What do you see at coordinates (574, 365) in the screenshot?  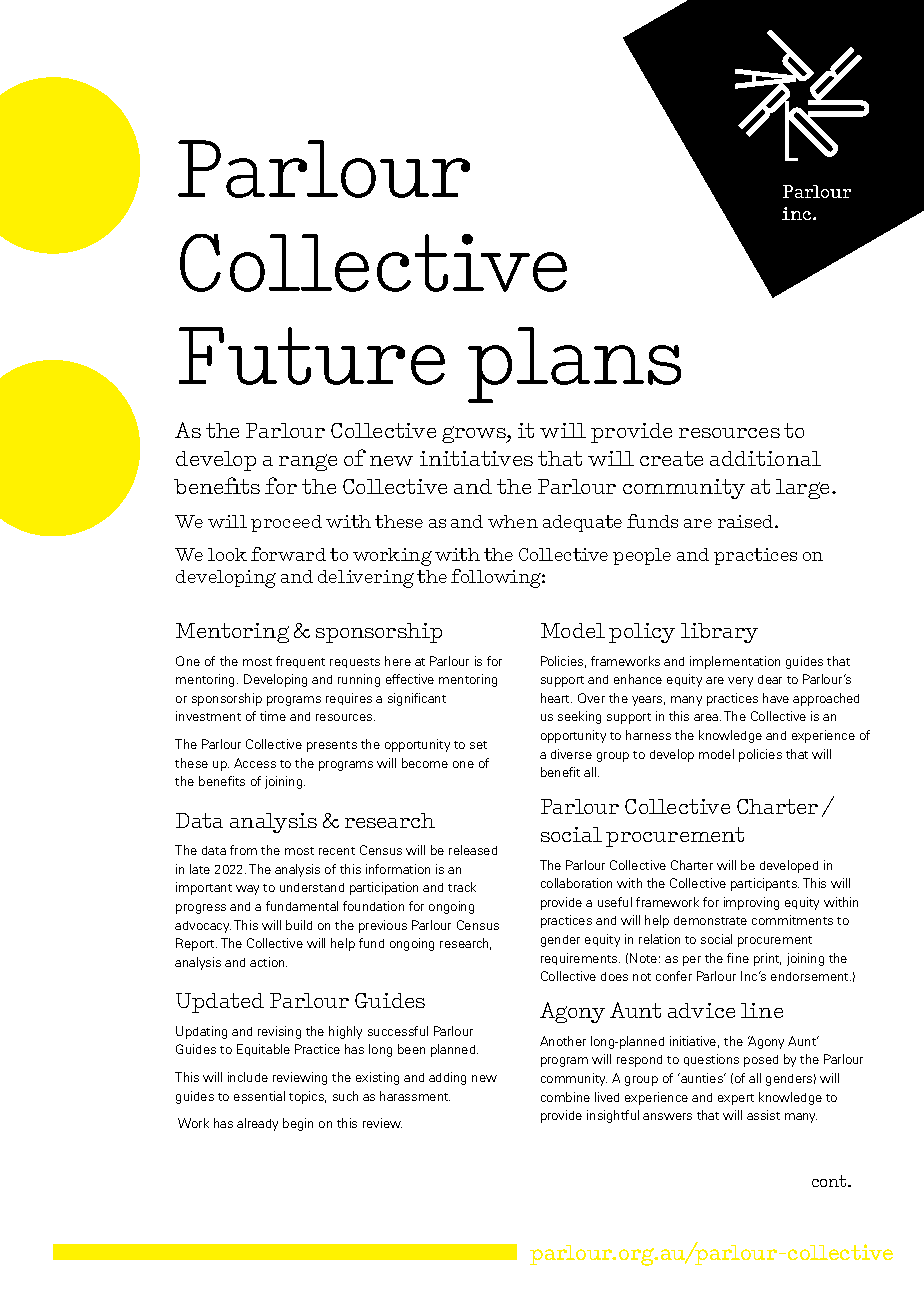 I see `plans` at bounding box center [574, 365].
